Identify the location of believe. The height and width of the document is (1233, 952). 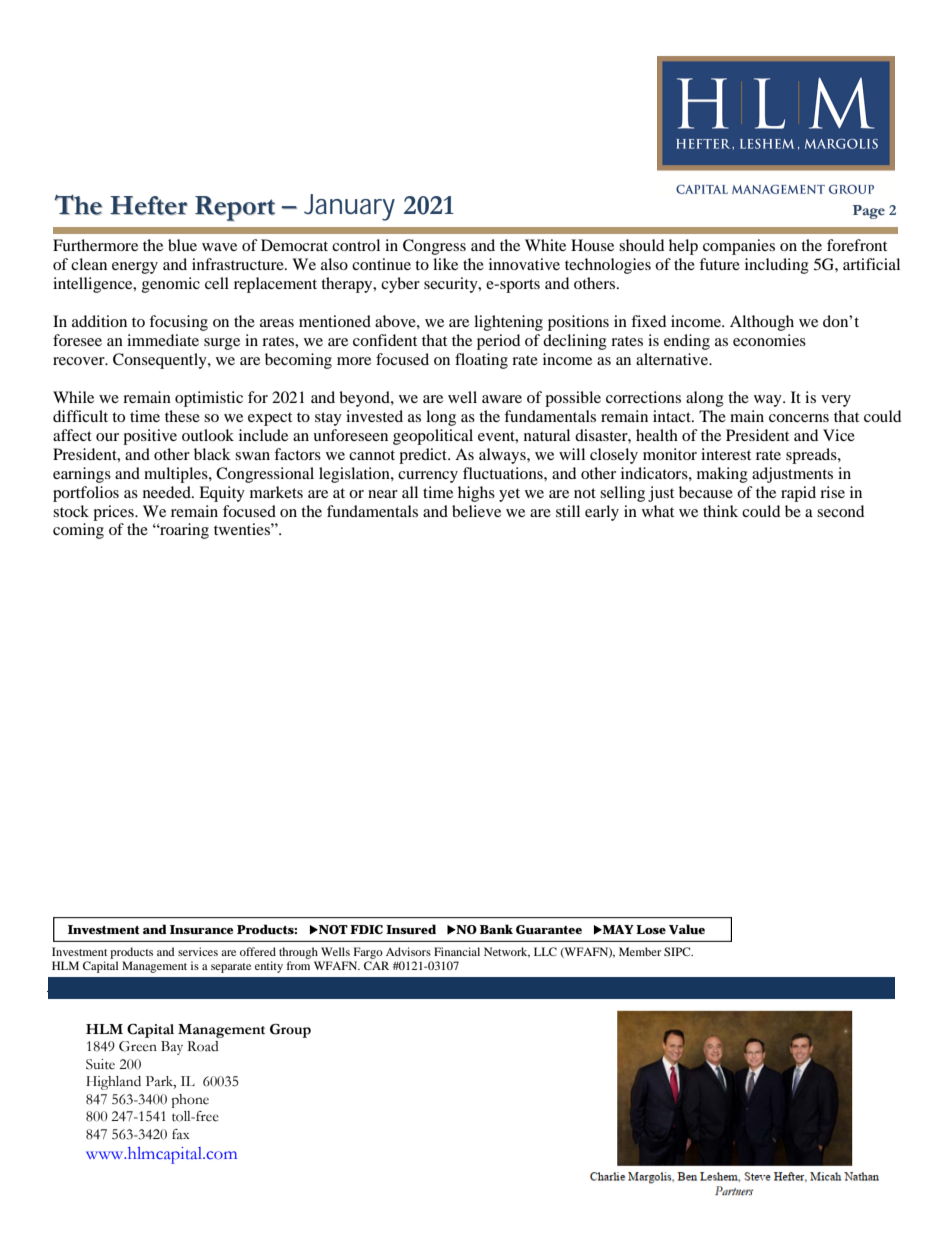
(476, 511).
